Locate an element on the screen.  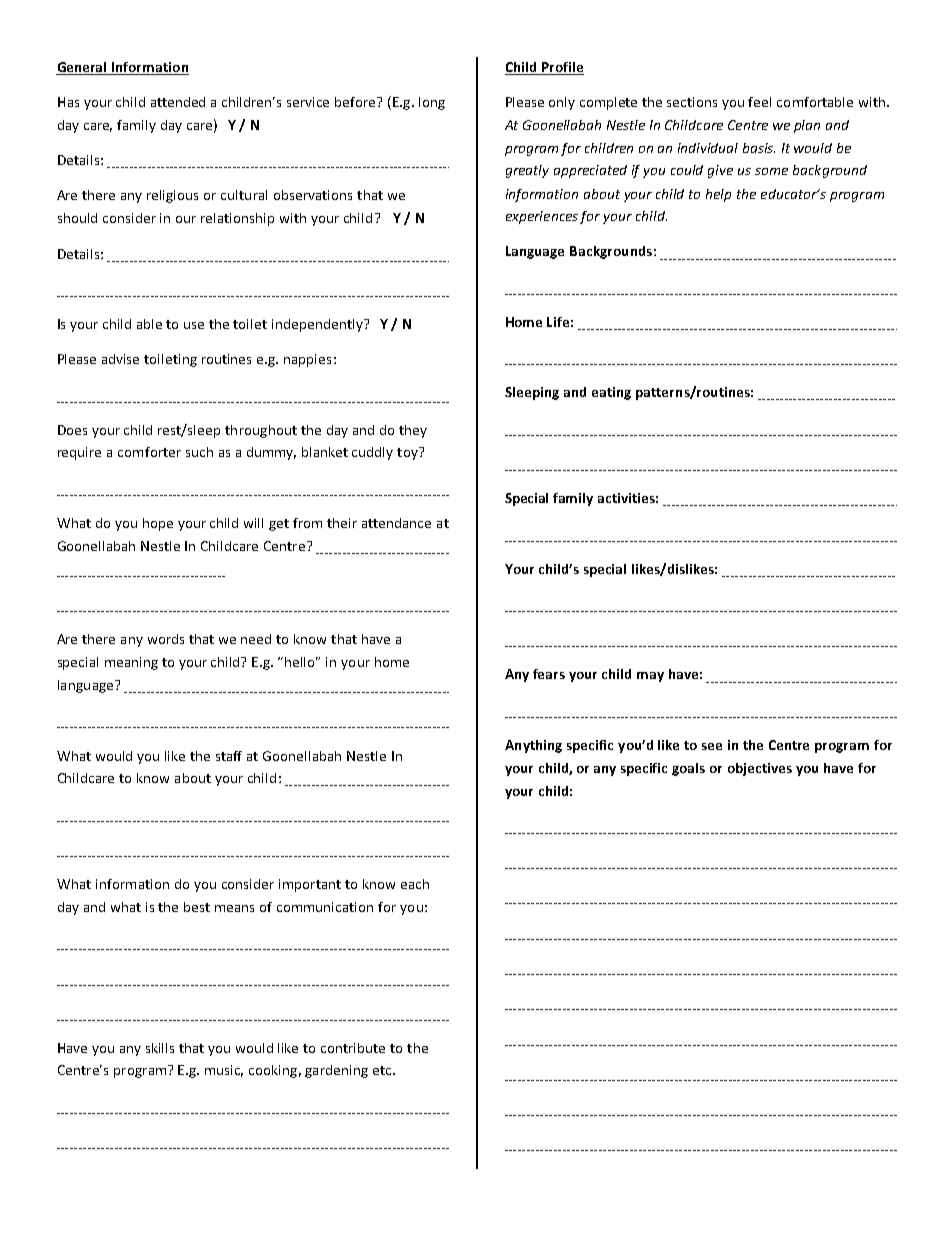
etc is located at coordinates (382, 1070).
